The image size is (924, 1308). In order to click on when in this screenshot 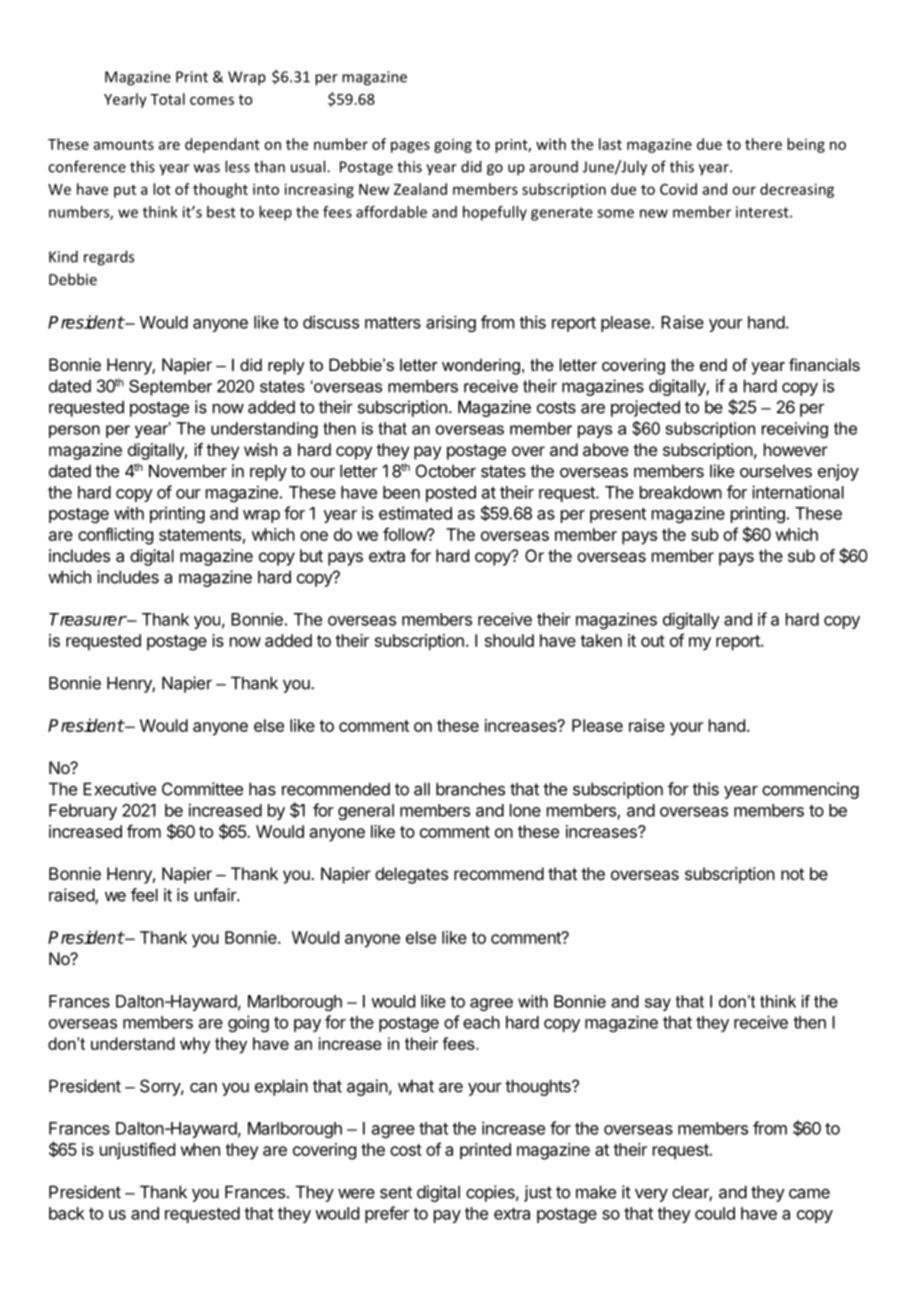, I will do `click(200, 1149)`.
